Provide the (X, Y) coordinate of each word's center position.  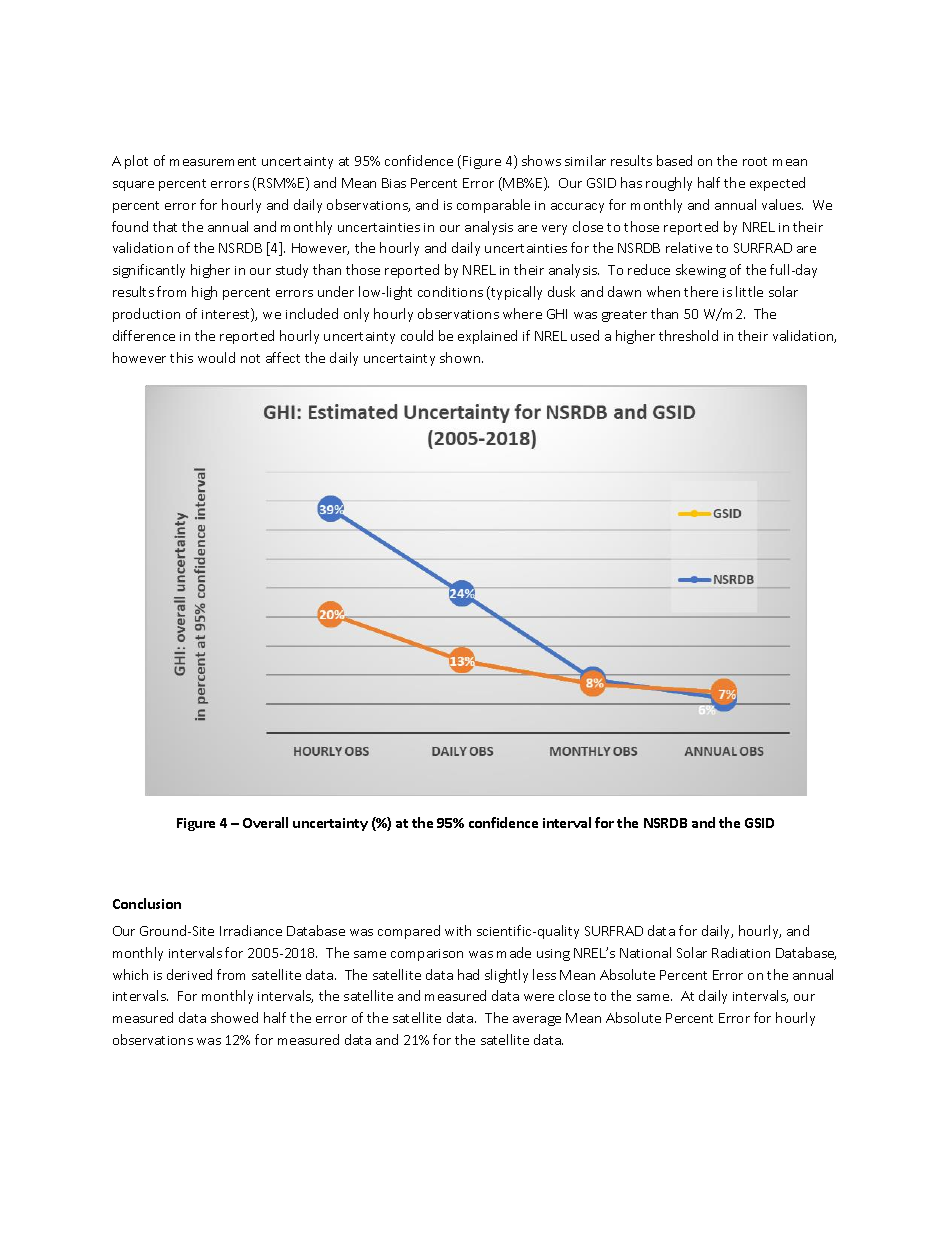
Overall (265, 822)
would (216, 357)
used (585, 335)
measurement (213, 161)
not (250, 358)
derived (189, 974)
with (458, 930)
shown (461, 357)
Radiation (741, 952)
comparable (493, 206)
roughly (669, 184)
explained (487, 337)
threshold (688, 335)
